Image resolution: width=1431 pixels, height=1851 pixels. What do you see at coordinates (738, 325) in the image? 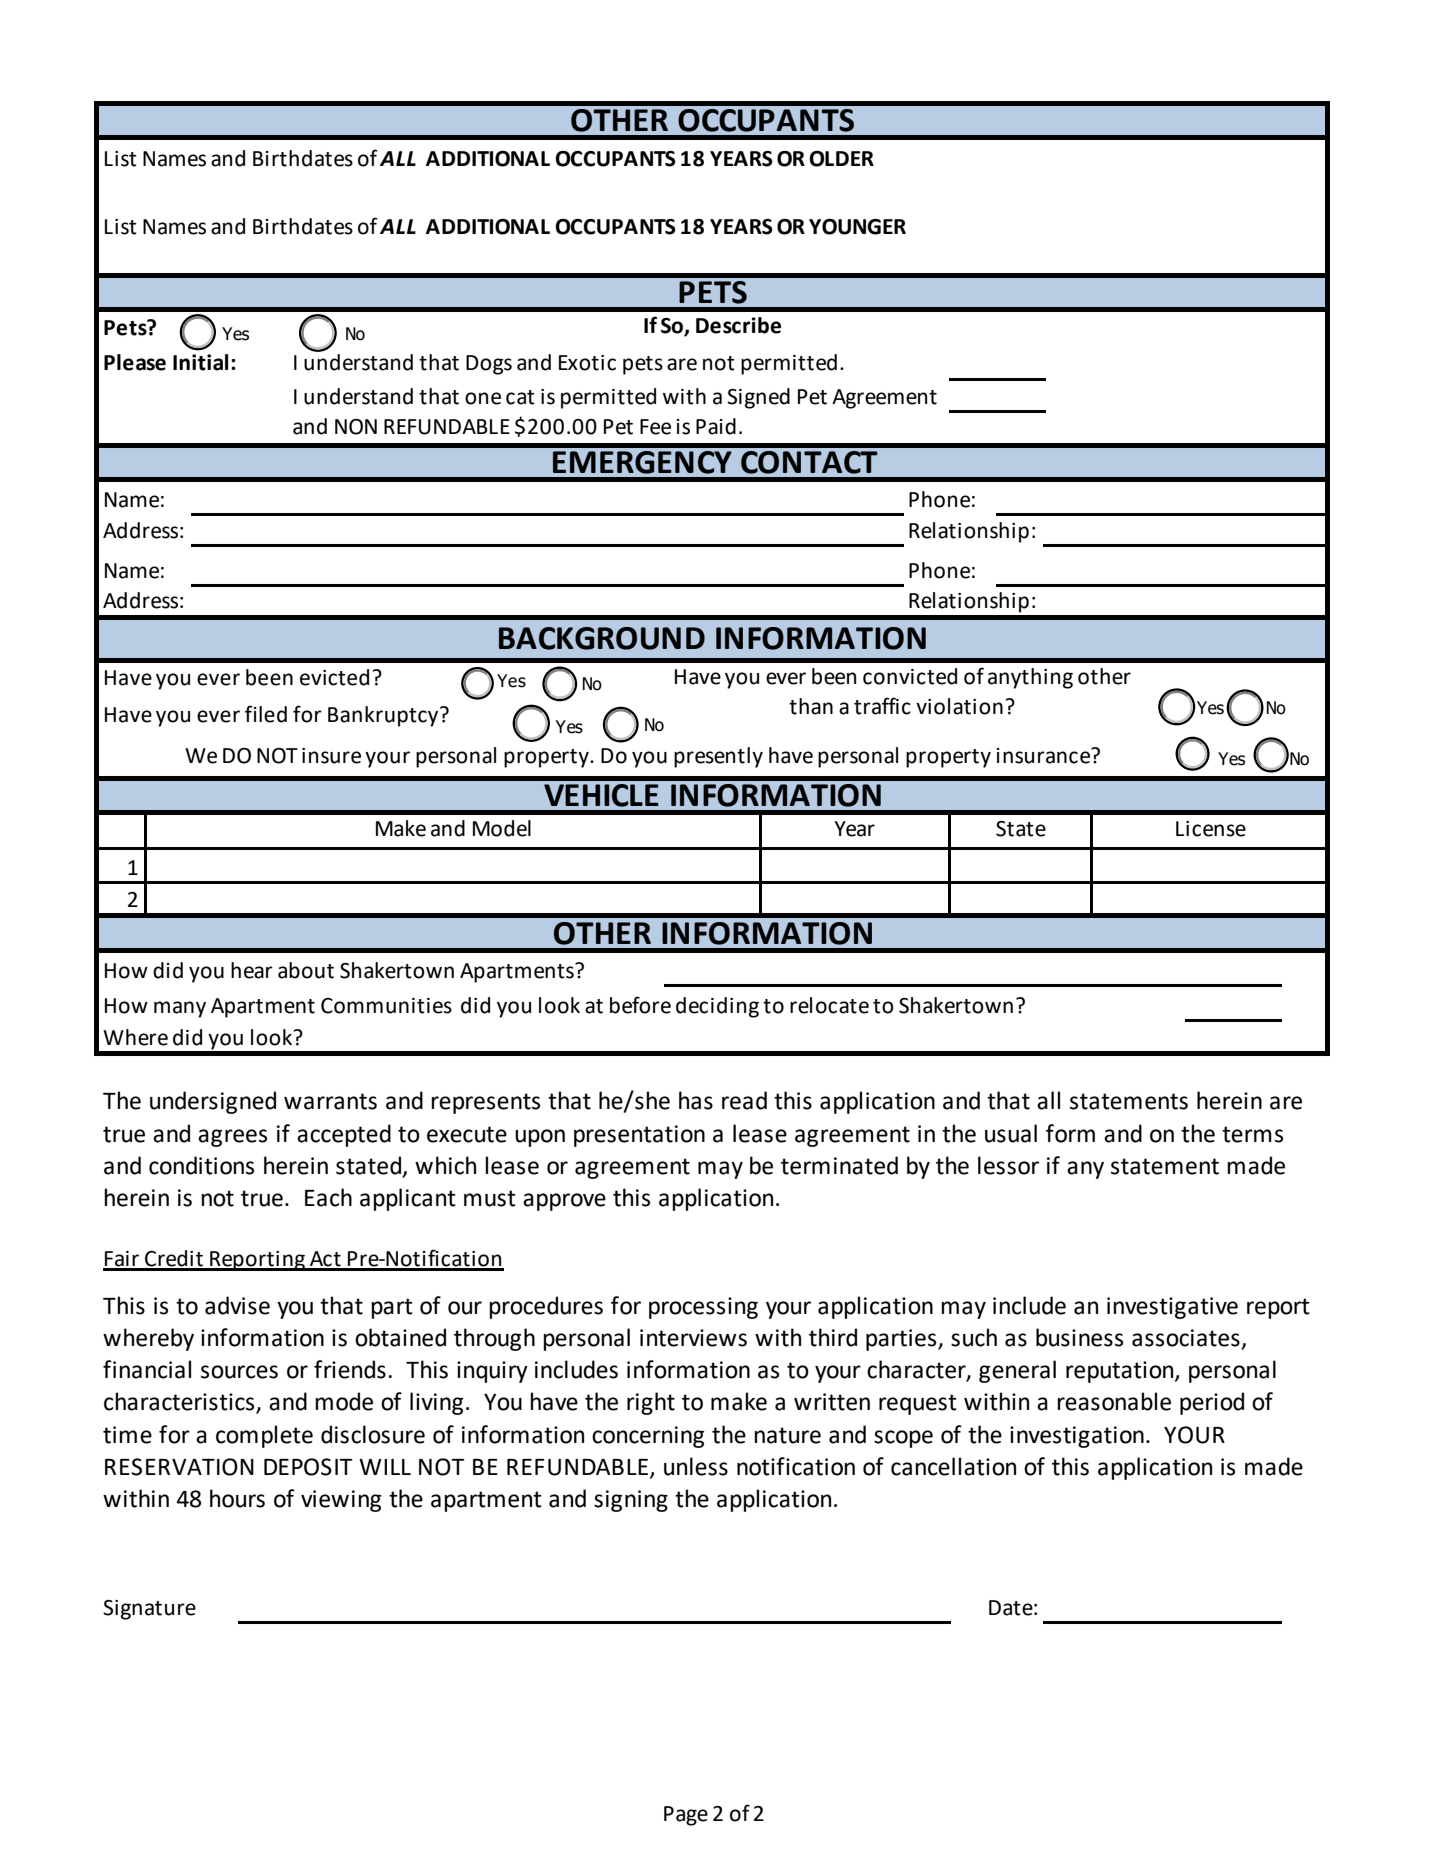
I see `Describe` at bounding box center [738, 325].
